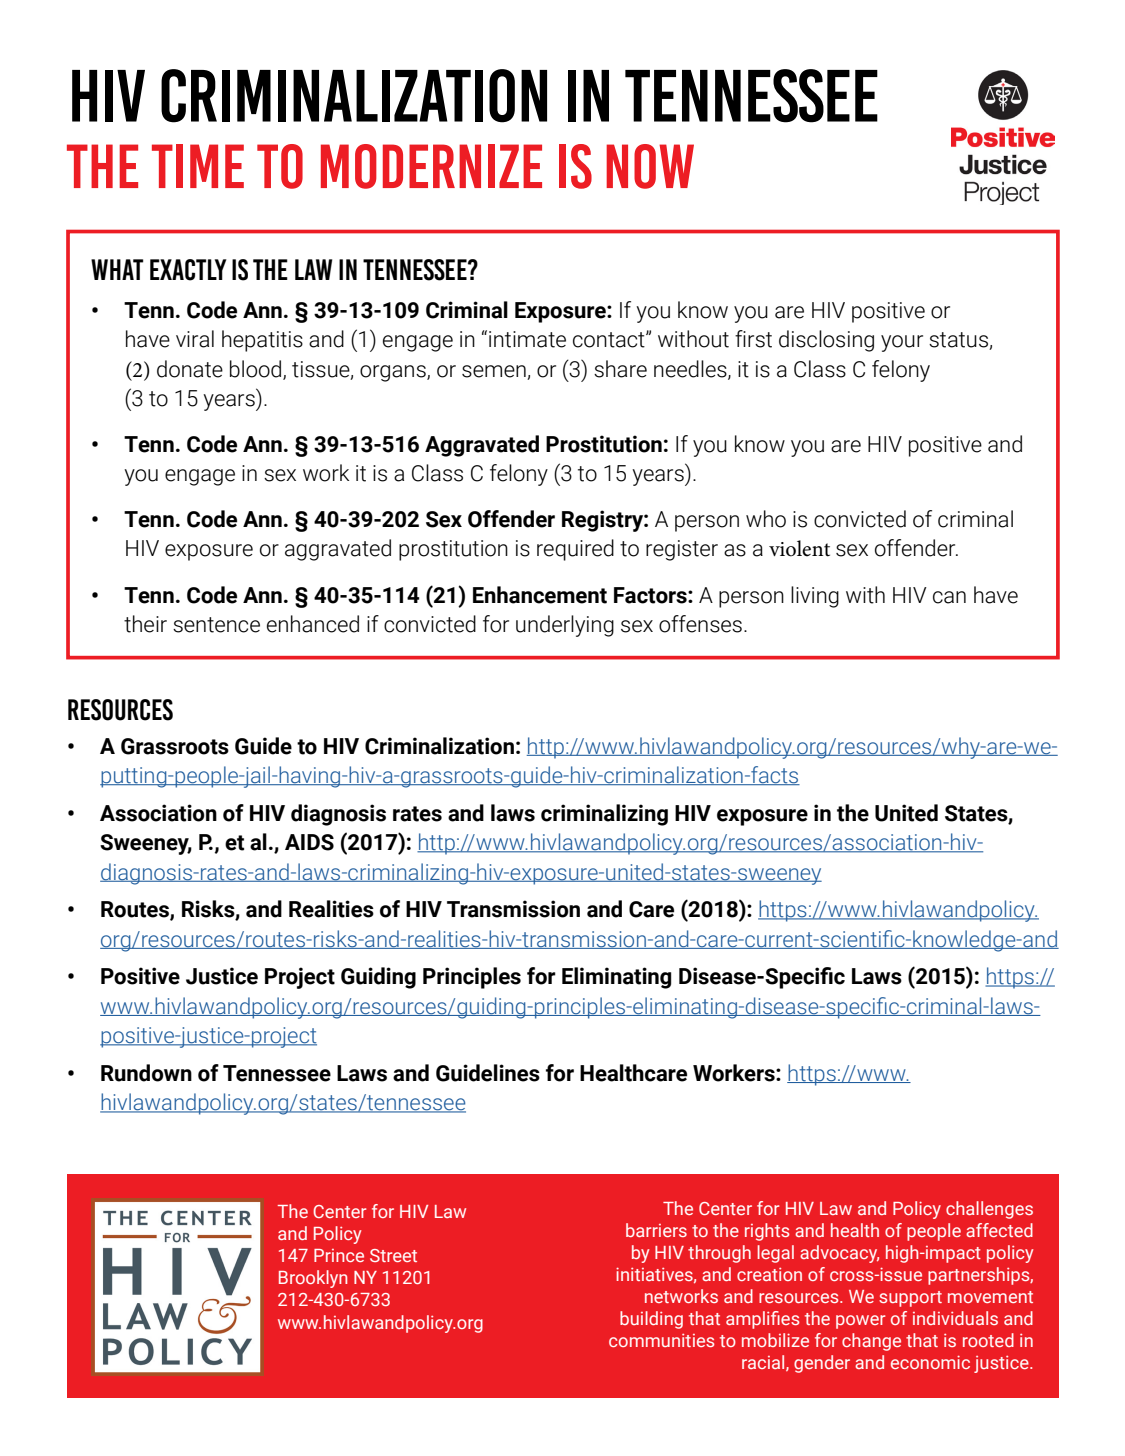 The image size is (1125, 1456). I want to click on AIDS, so click(309, 842).
